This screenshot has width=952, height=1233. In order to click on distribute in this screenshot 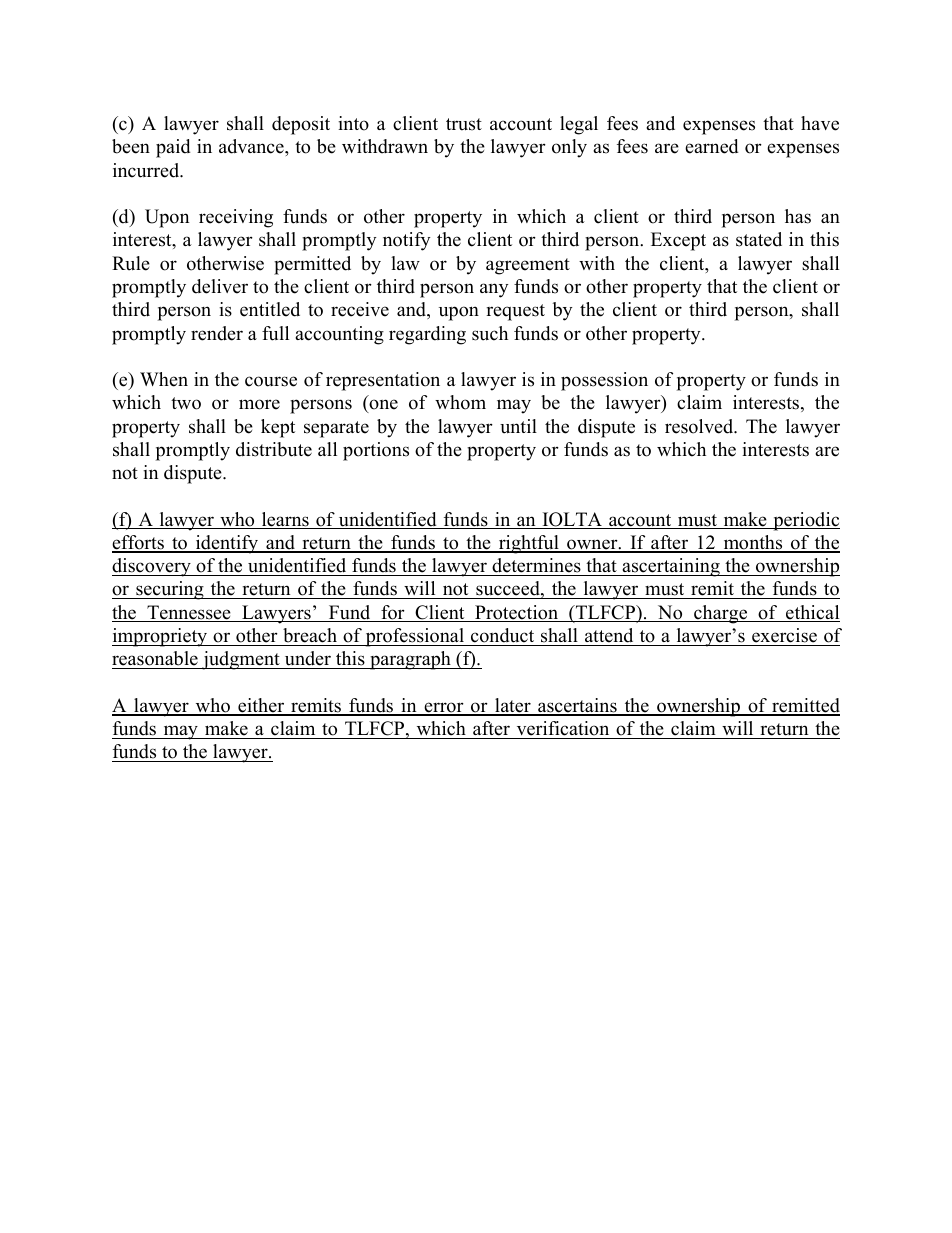, I will do `click(274, 449)`.
